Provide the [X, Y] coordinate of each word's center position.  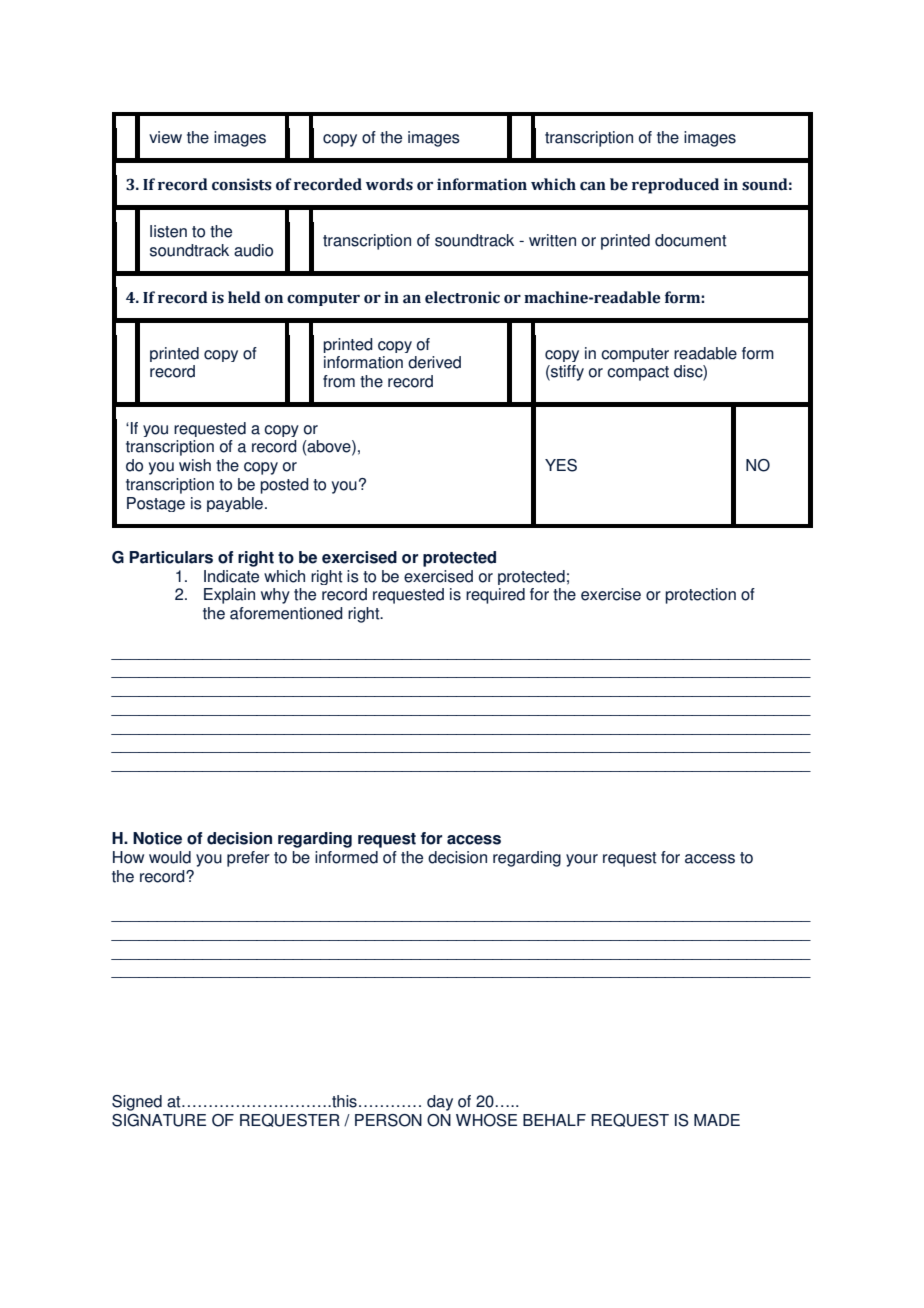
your [582, 860]
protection [700, 596]
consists [242, 184]
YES [561, 465]
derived [434, 362]
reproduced [675, 186]
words [389, 184]
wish [195, 465]
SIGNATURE [159, 1120]
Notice [157, 838]
